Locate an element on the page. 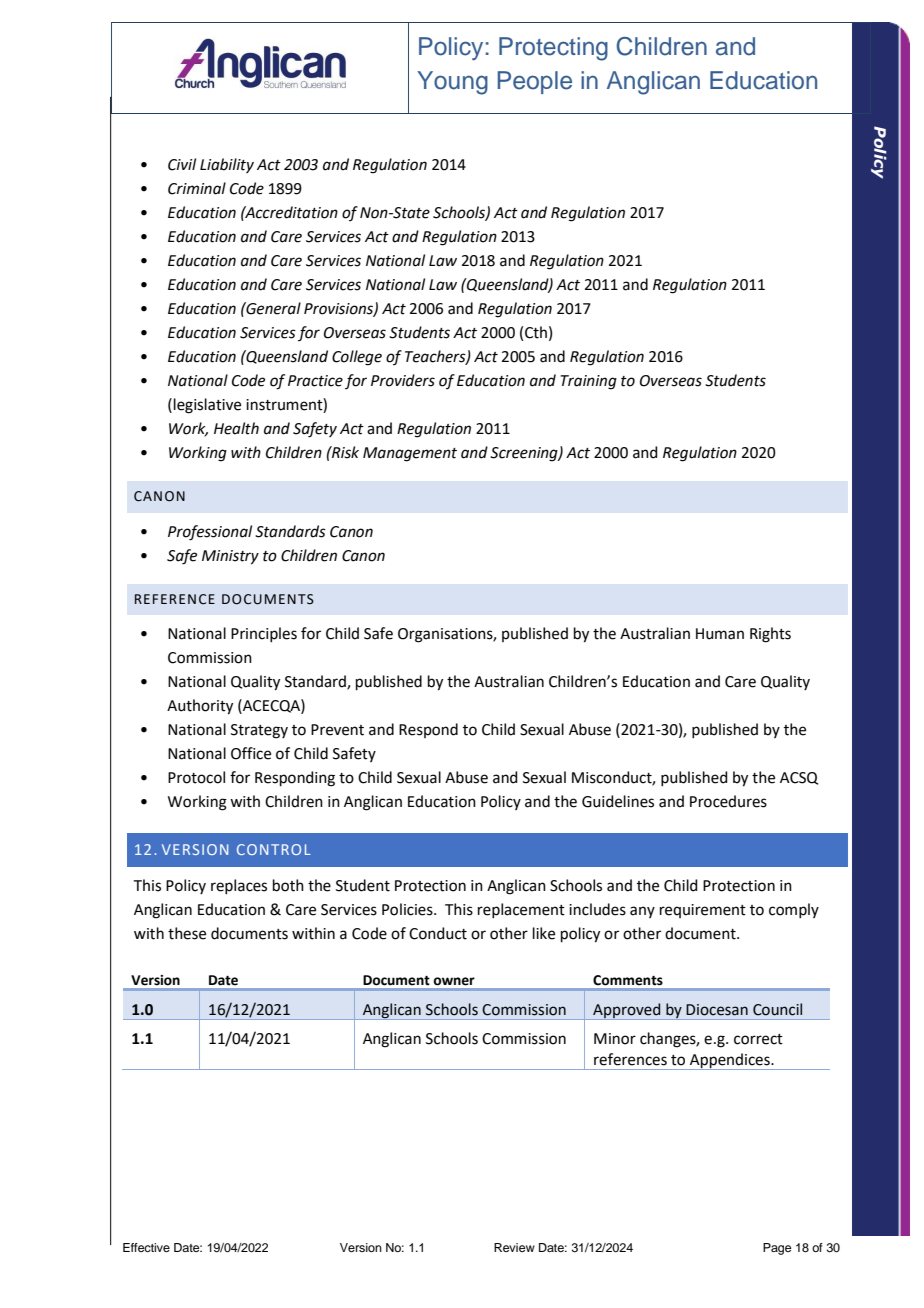 The height and width of the page is (1308, 924). Effective is located at coordinates (146, 1247).
